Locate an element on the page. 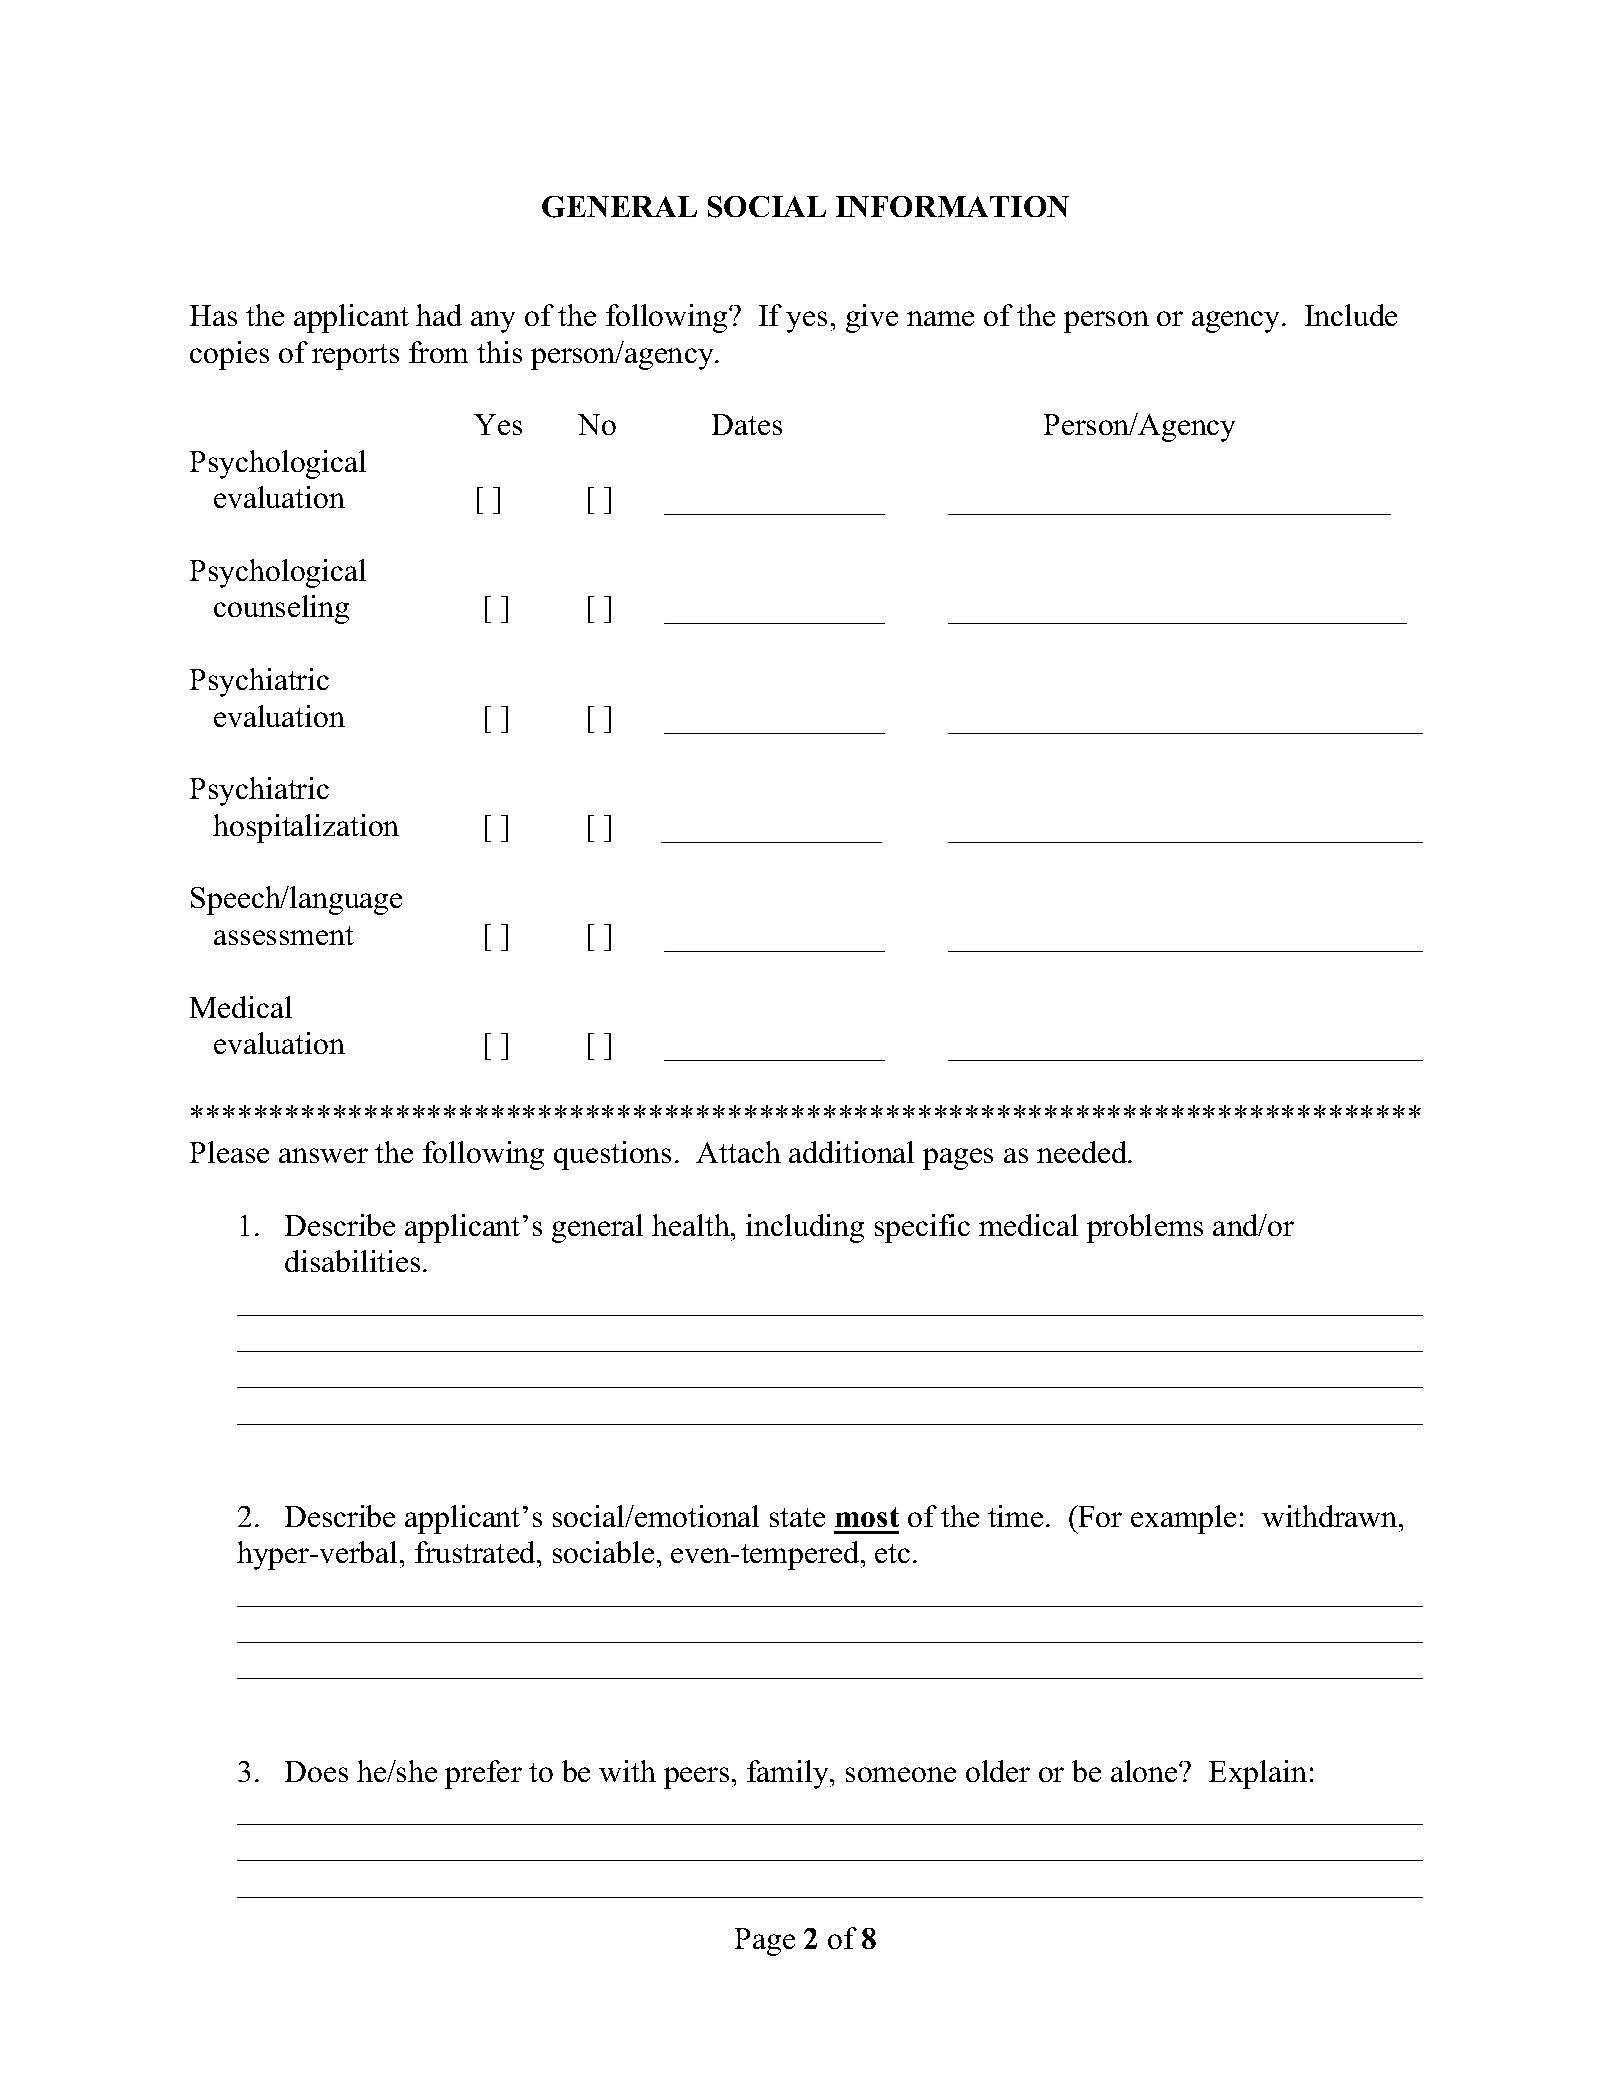 The image size is (1613, 2088). problems is located at coordinates (1145, 1228).
